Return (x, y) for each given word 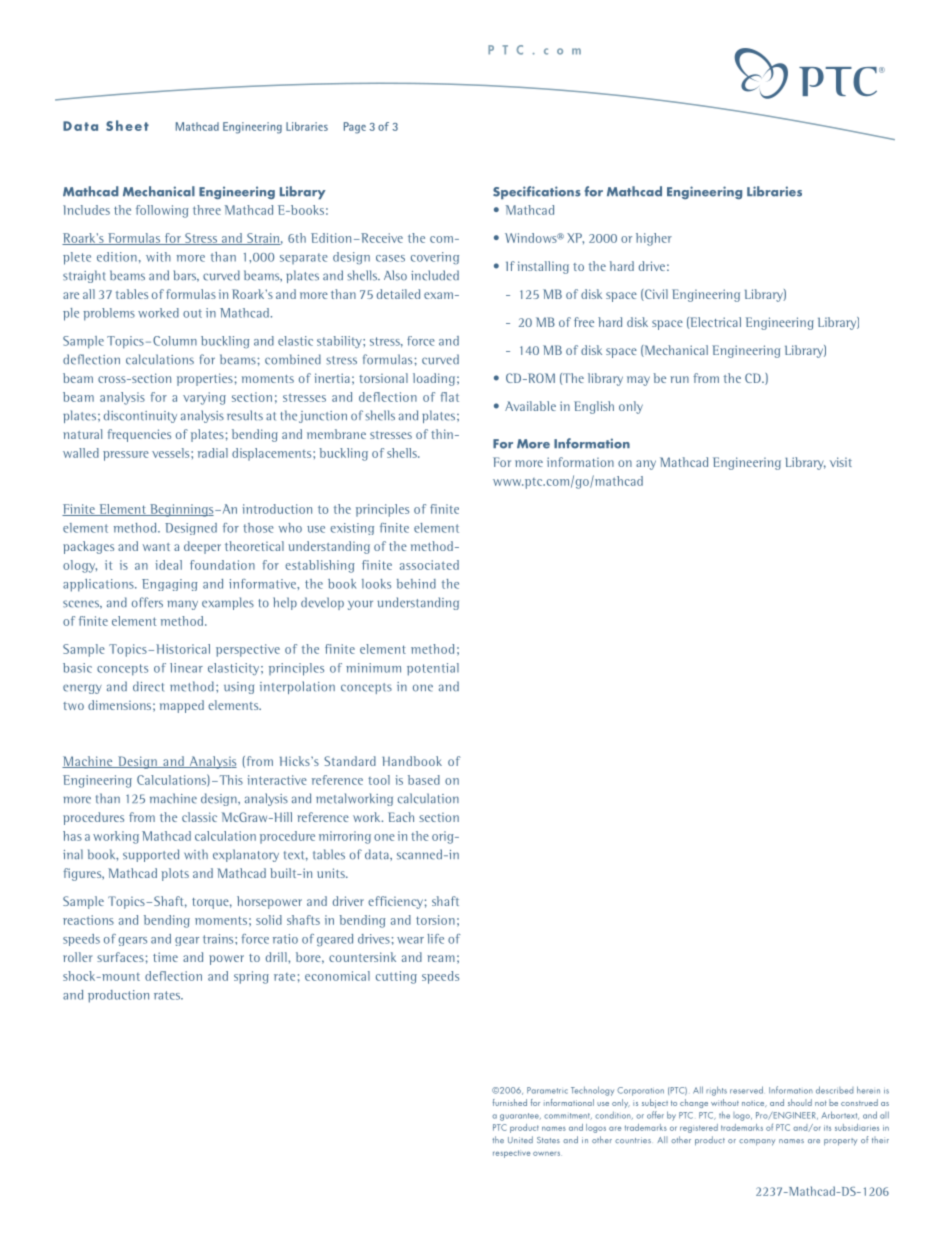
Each (401, 817)
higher (654, 239)
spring (251, 977)
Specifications (537, 193)
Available (530, 406)
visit (841, 462)
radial (213, 453)
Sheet (127, 125)
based (424, 780)
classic (199, 817)
